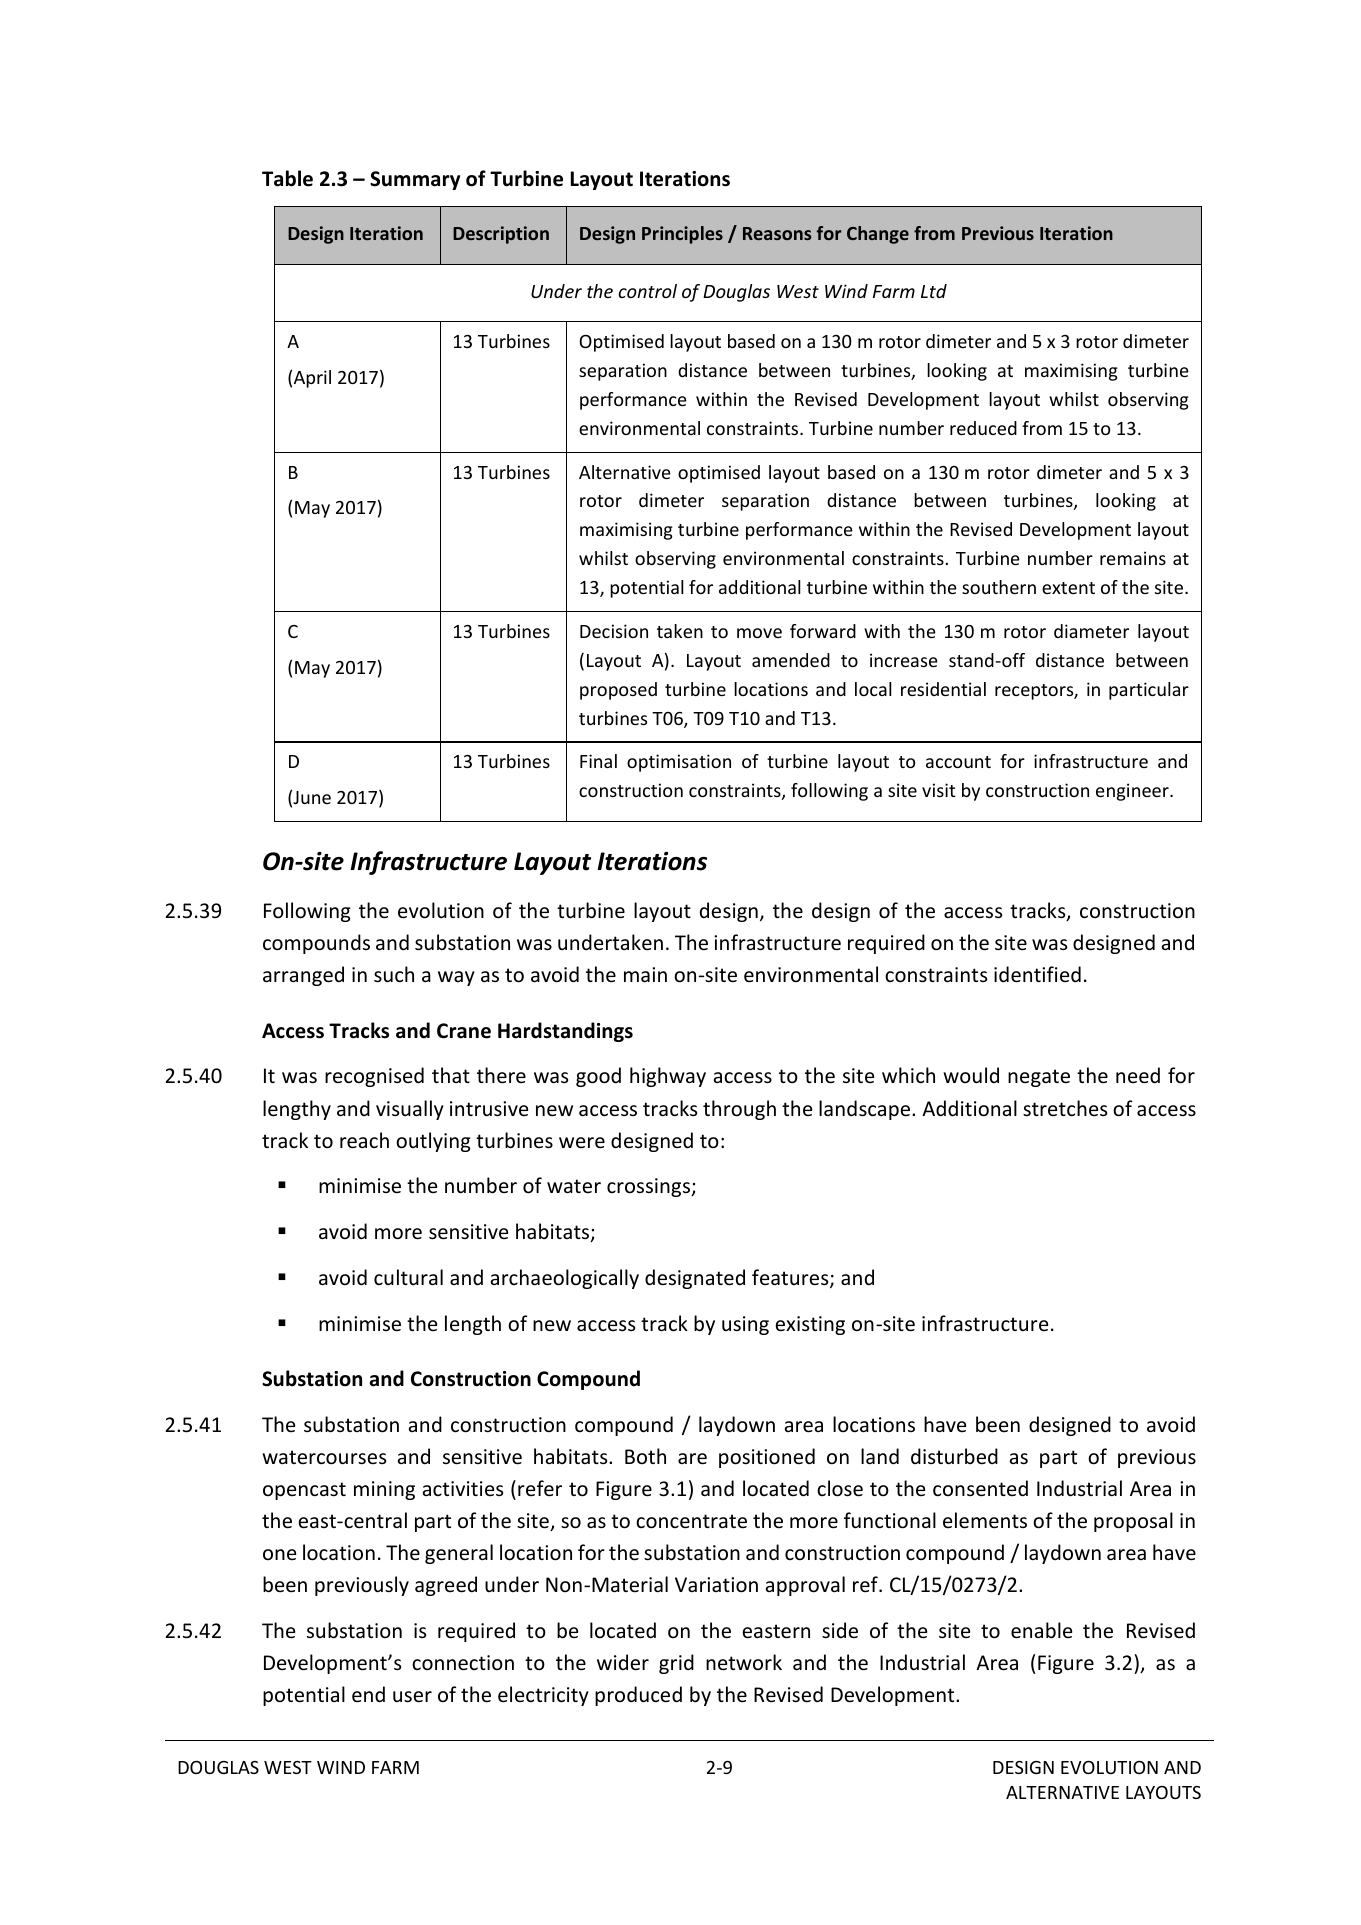 The height and width of the image is (1925, 1361). What do you see at coordinates (1041, 1630) in the image?
I see `enable` at bounding box center [1041, 1630].
